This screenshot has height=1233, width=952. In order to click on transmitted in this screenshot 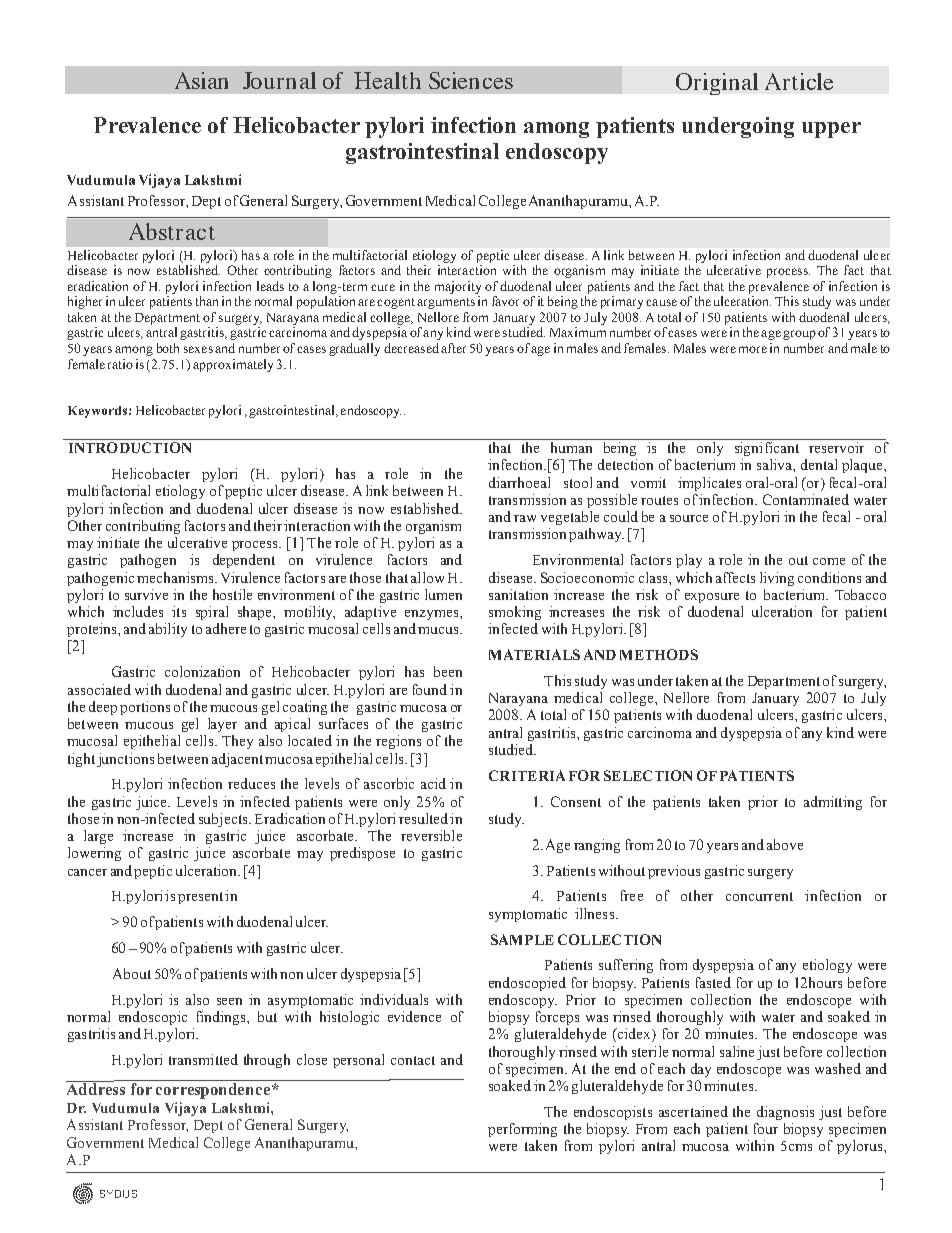, I will do `click(203, 1059)`.
